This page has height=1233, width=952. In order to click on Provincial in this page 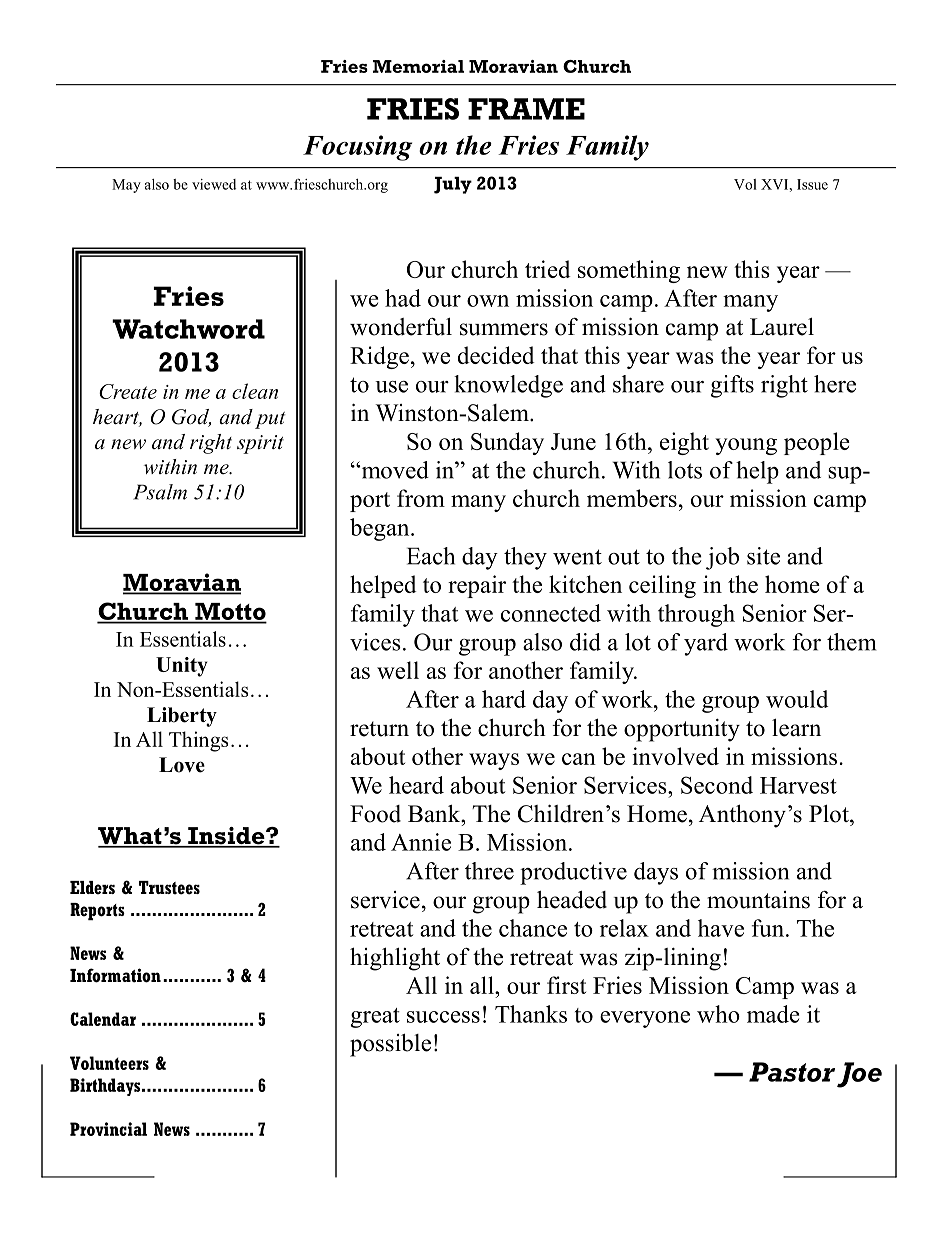, I will do `click(108, 1129)`.
